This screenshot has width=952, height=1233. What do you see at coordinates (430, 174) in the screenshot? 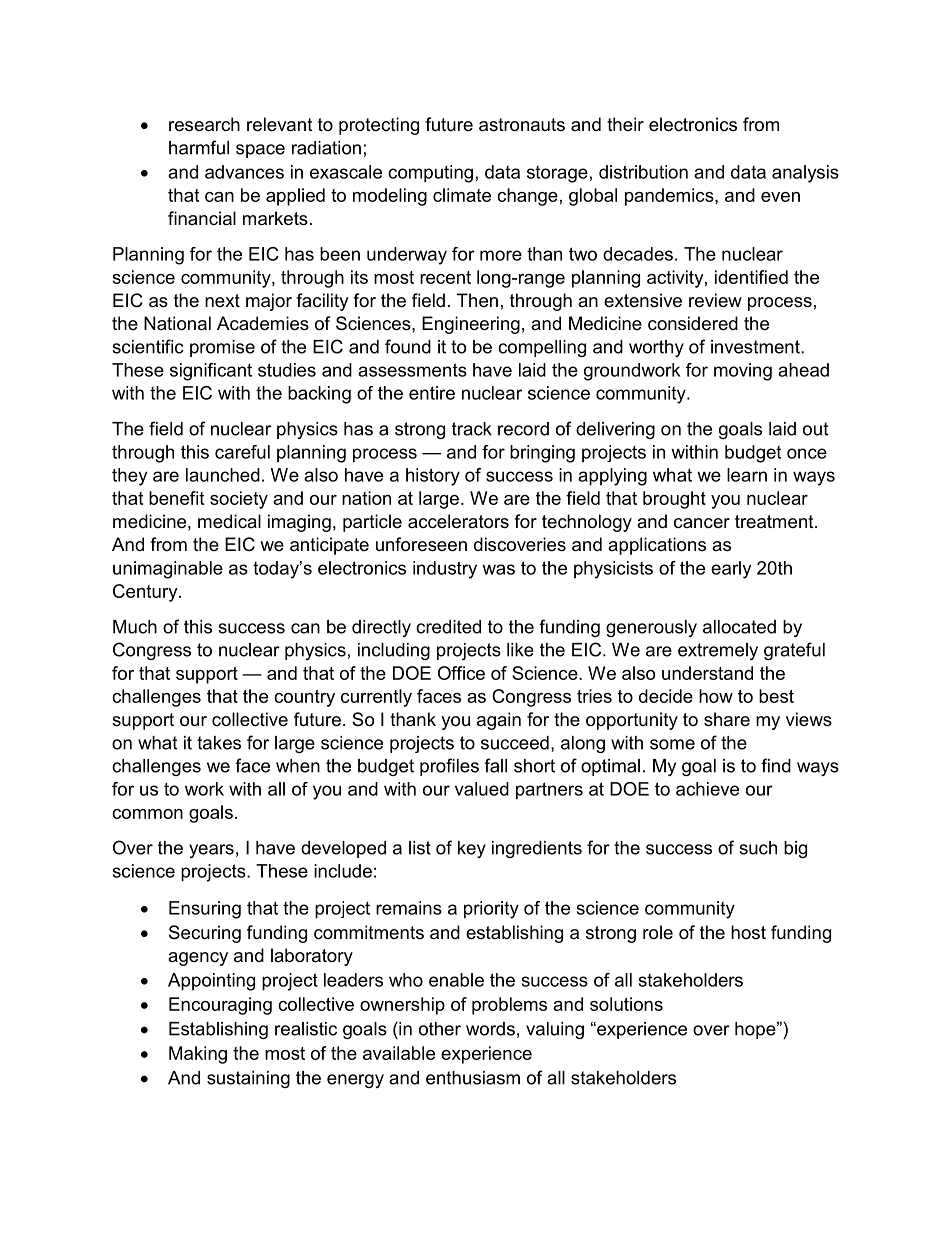
I see `computing` at bounding box center [430, 174].
